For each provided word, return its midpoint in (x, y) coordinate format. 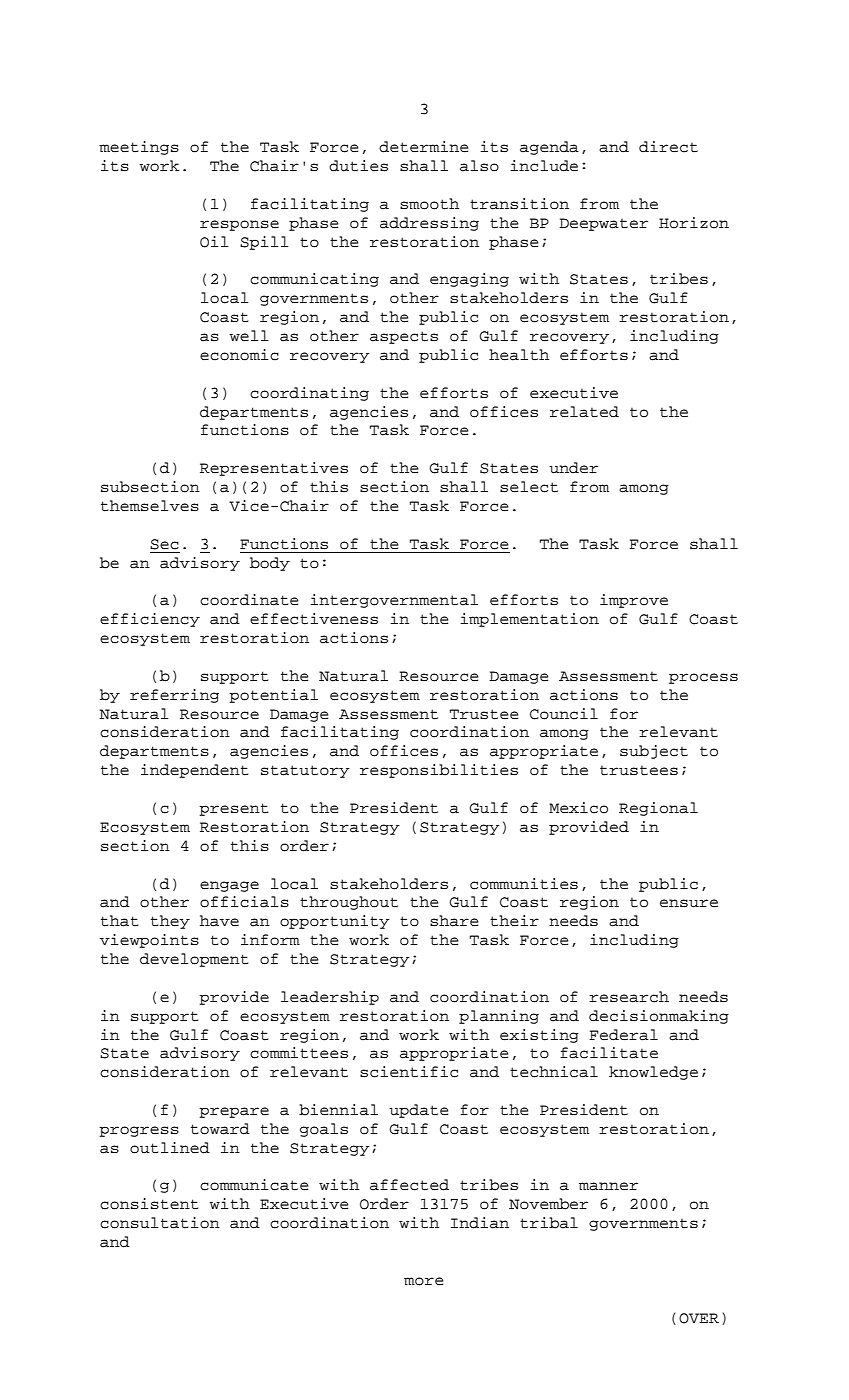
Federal (623, 1035)
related (584, 412)
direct (668, 147)
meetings (139, 148)
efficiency (150, 620)
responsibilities (439, 771)
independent (194, 771)
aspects (404, 337)
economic (239, 355)
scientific (409, 1072)
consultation (160, 1223)
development (194, 960)
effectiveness (314, 619)
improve (634, 601)
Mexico (578, 808)
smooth (429, 204)
